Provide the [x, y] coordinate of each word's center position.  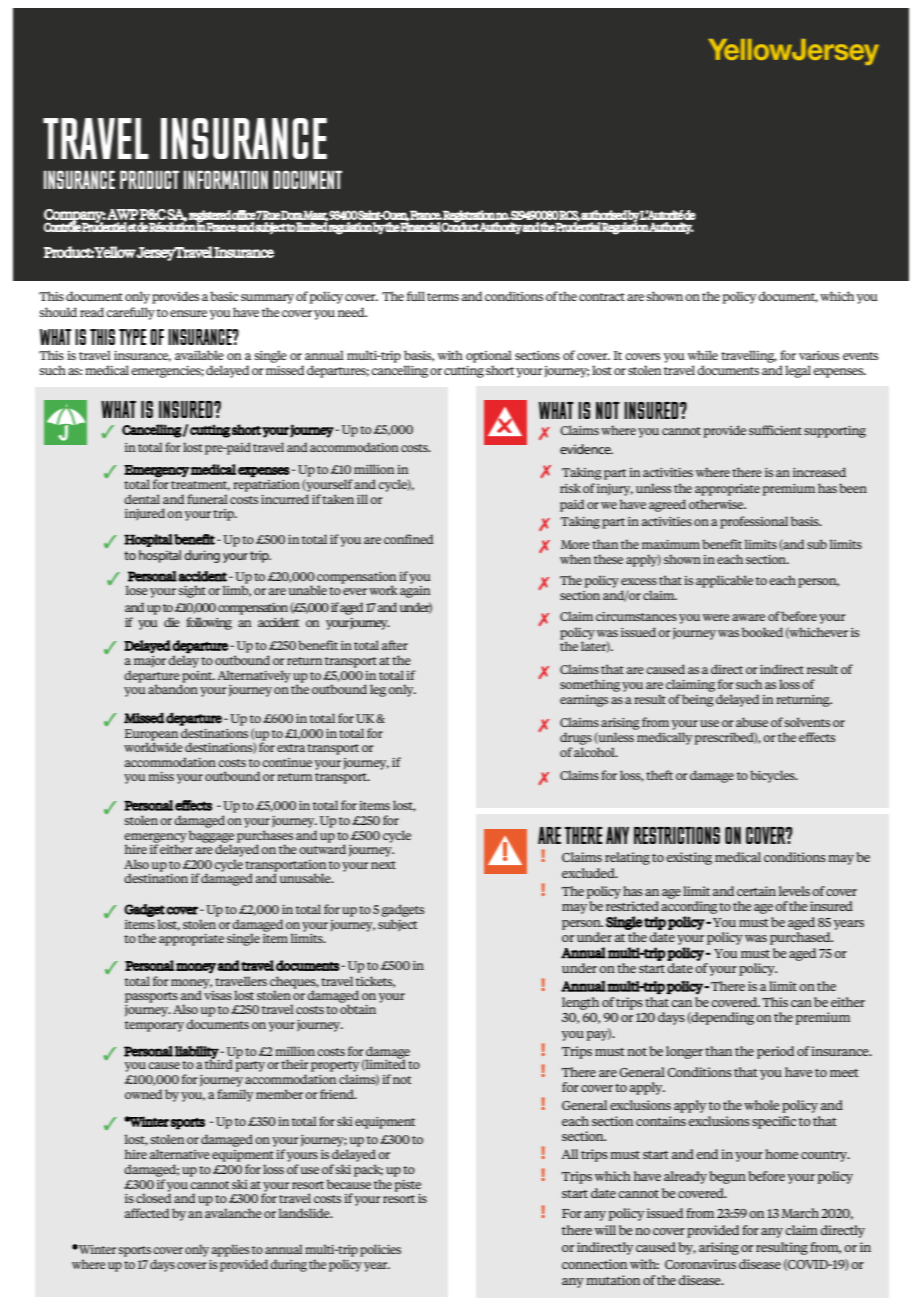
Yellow [115, 252]
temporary [154, 1026]
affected [147, 1213]
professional [754, 522]
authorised [604, 215]
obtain [358, 1008]
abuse [752, 722]
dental [142, 499]
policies [380, 1250]
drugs [576, 738]
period [775, 1052]
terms [443, 297]
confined [409, 539]
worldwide [153, 746]
